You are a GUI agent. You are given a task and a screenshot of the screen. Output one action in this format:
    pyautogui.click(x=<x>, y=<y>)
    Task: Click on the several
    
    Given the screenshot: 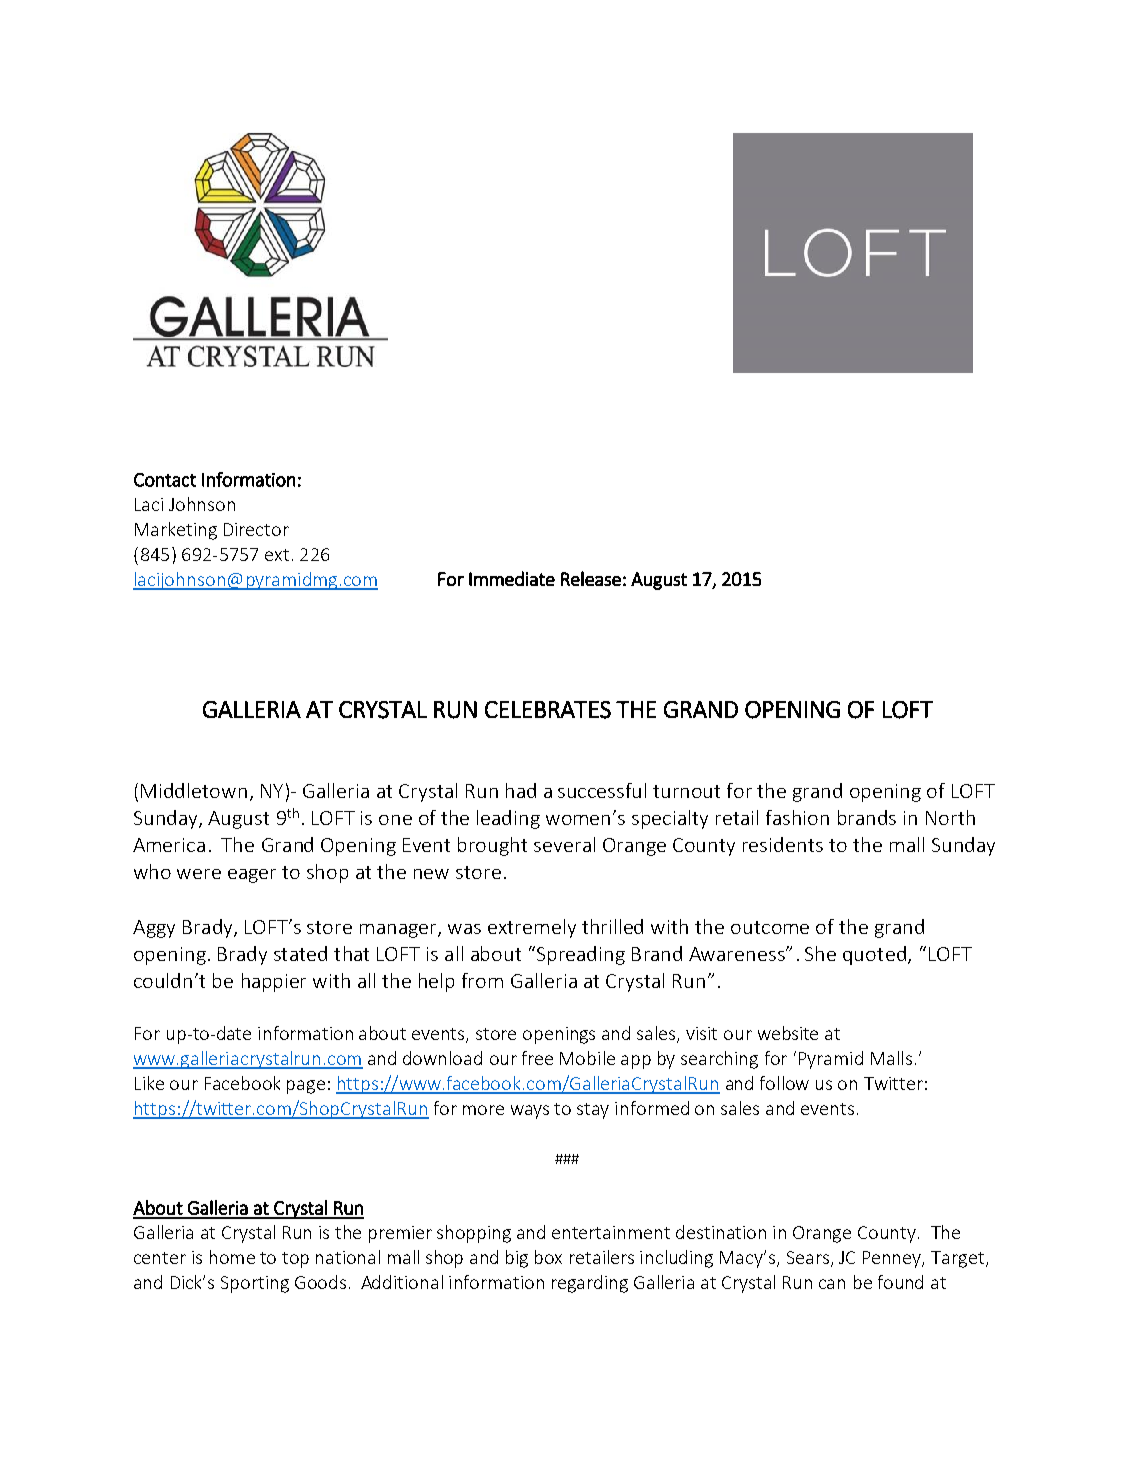 What is the action you would take?
    pyautogui.click(x=564, y=844)
